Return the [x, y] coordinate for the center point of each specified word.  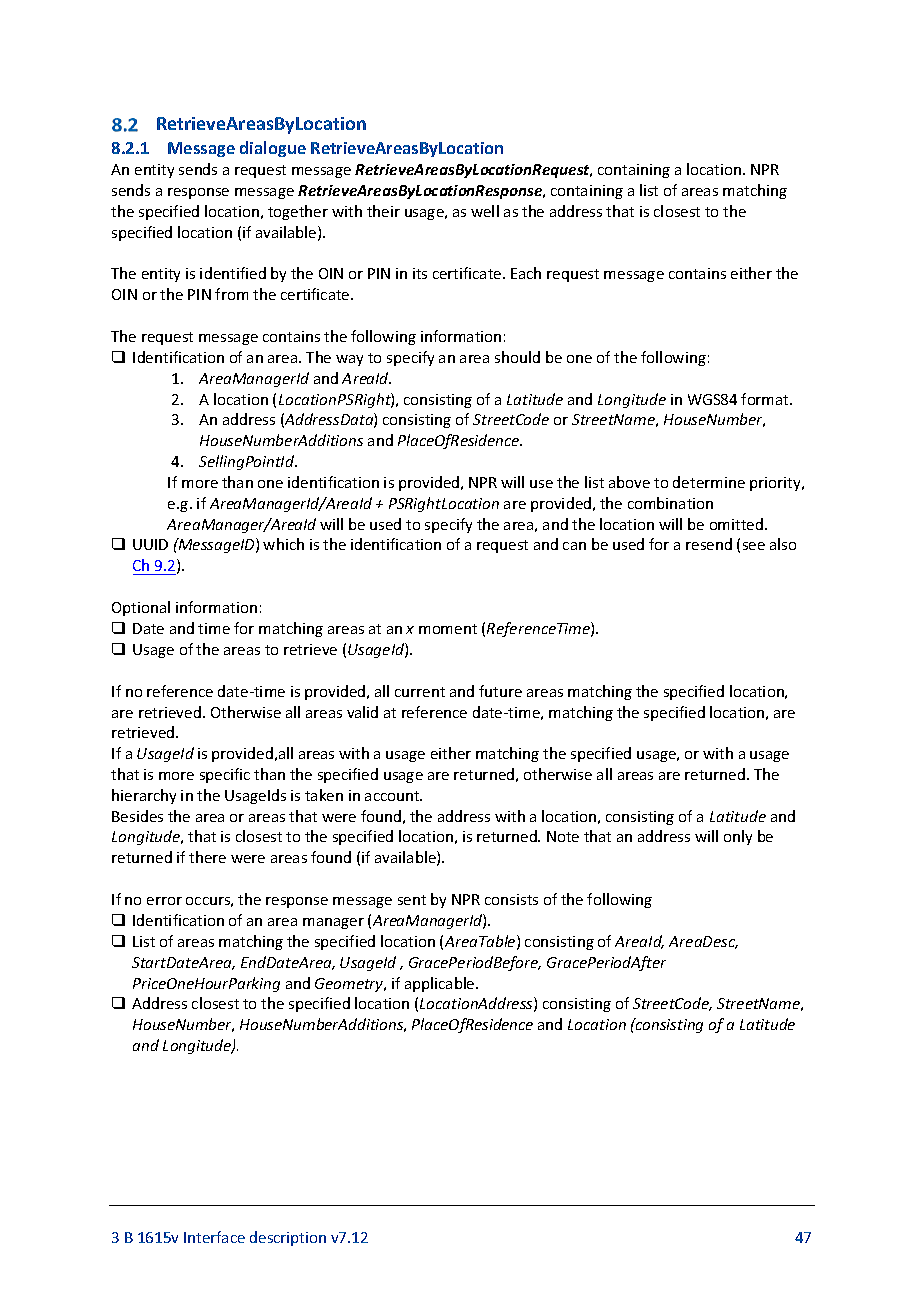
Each [526, 273]
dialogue [273, 149]
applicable [441, 984]
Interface [214, 1237]
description [288, 1238]
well [485, 211]
